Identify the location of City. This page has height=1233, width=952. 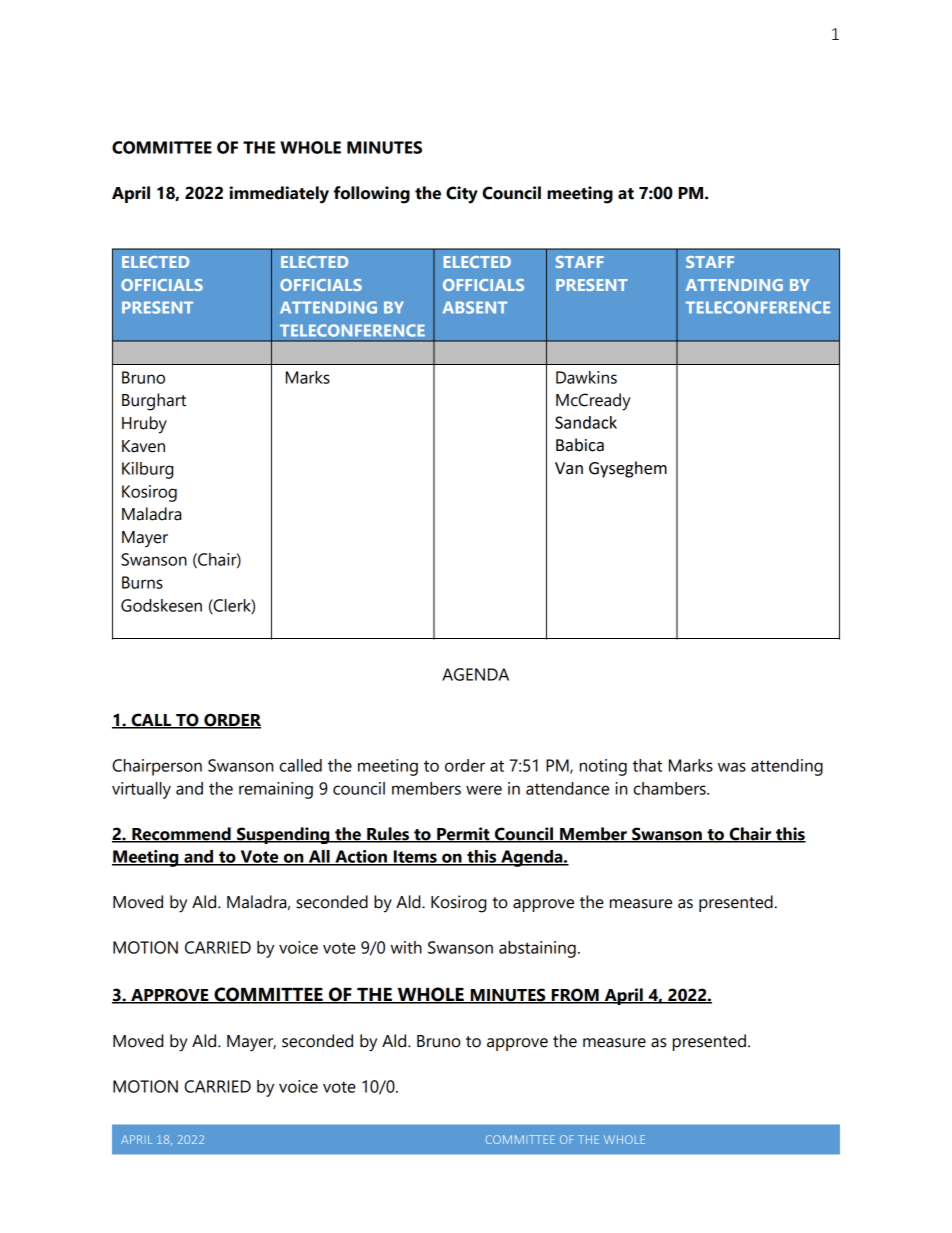
(462, 195).
